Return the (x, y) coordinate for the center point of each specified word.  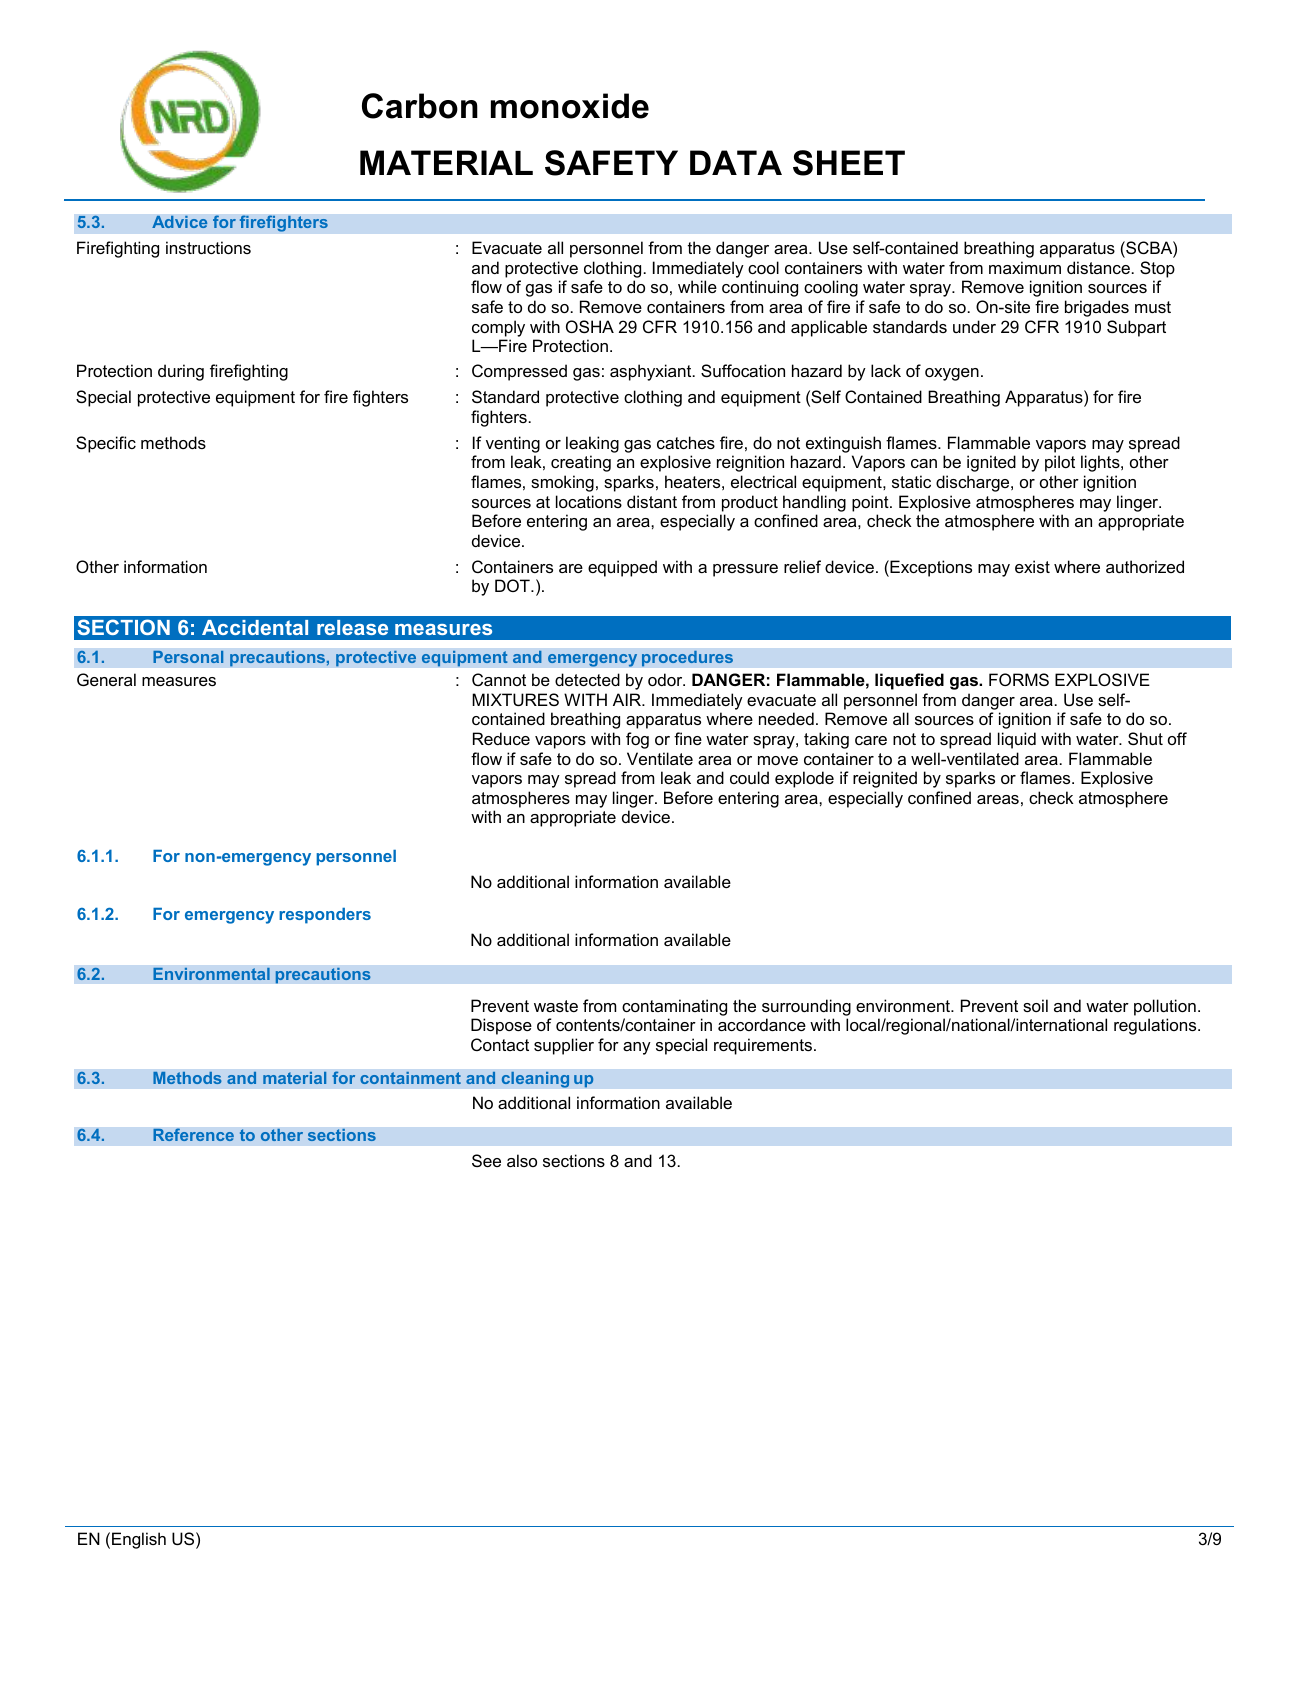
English (139, 1540)
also (522, 1160)
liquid (1017, 740)
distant (652, 501)
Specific (106, 444)
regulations (1156, 1026)
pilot (1060, 463)
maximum (1025, 267)
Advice (180, 221)
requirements (764, 1046)
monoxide (570, 106)
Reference (193, 1135)
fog (637, 740)
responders (325, 916)
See (486, 1160)
